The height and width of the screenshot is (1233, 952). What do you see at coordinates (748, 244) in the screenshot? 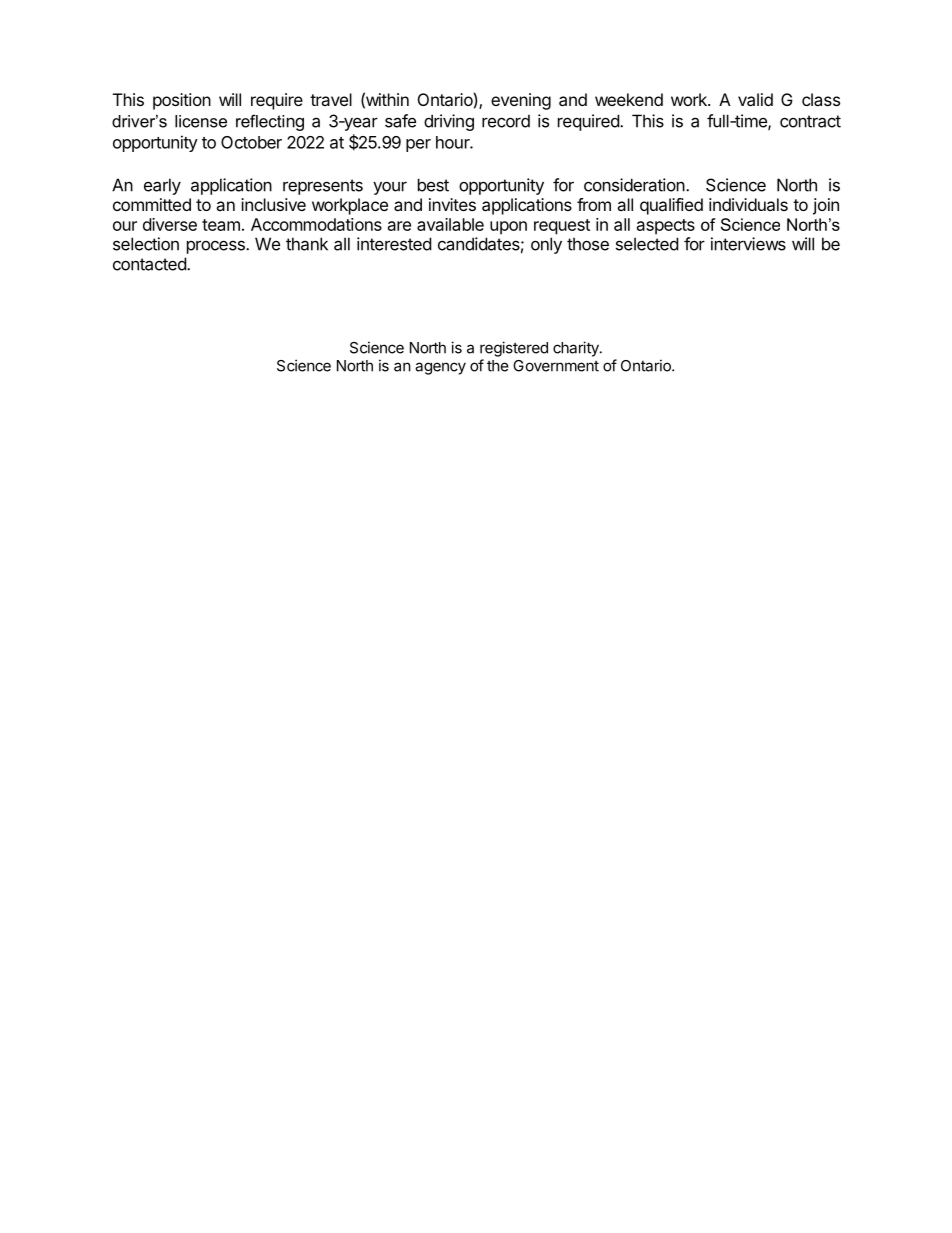
I see `interviews` at bounding box center [748, 244].
